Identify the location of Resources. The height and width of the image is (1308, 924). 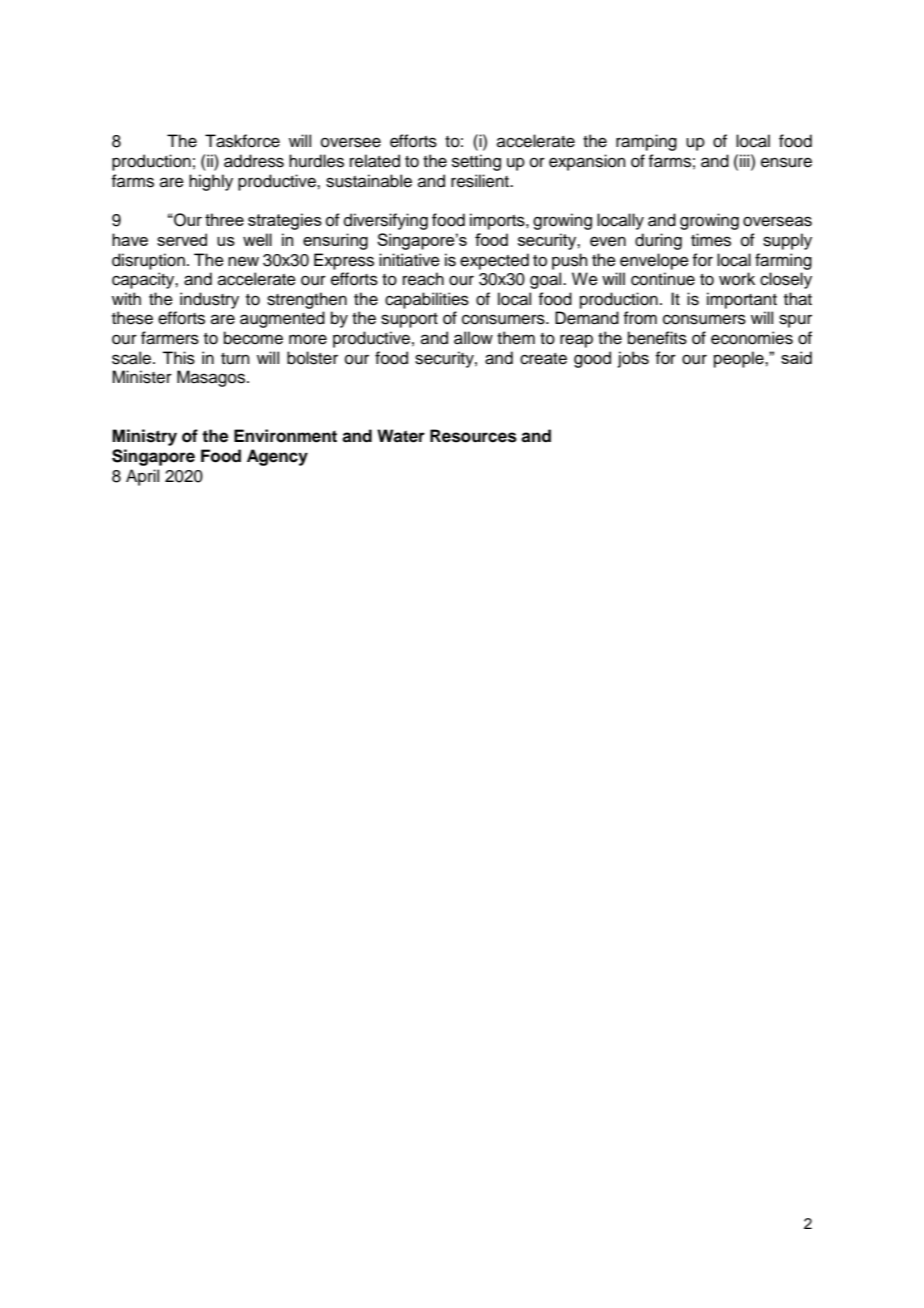
(473, 436).
